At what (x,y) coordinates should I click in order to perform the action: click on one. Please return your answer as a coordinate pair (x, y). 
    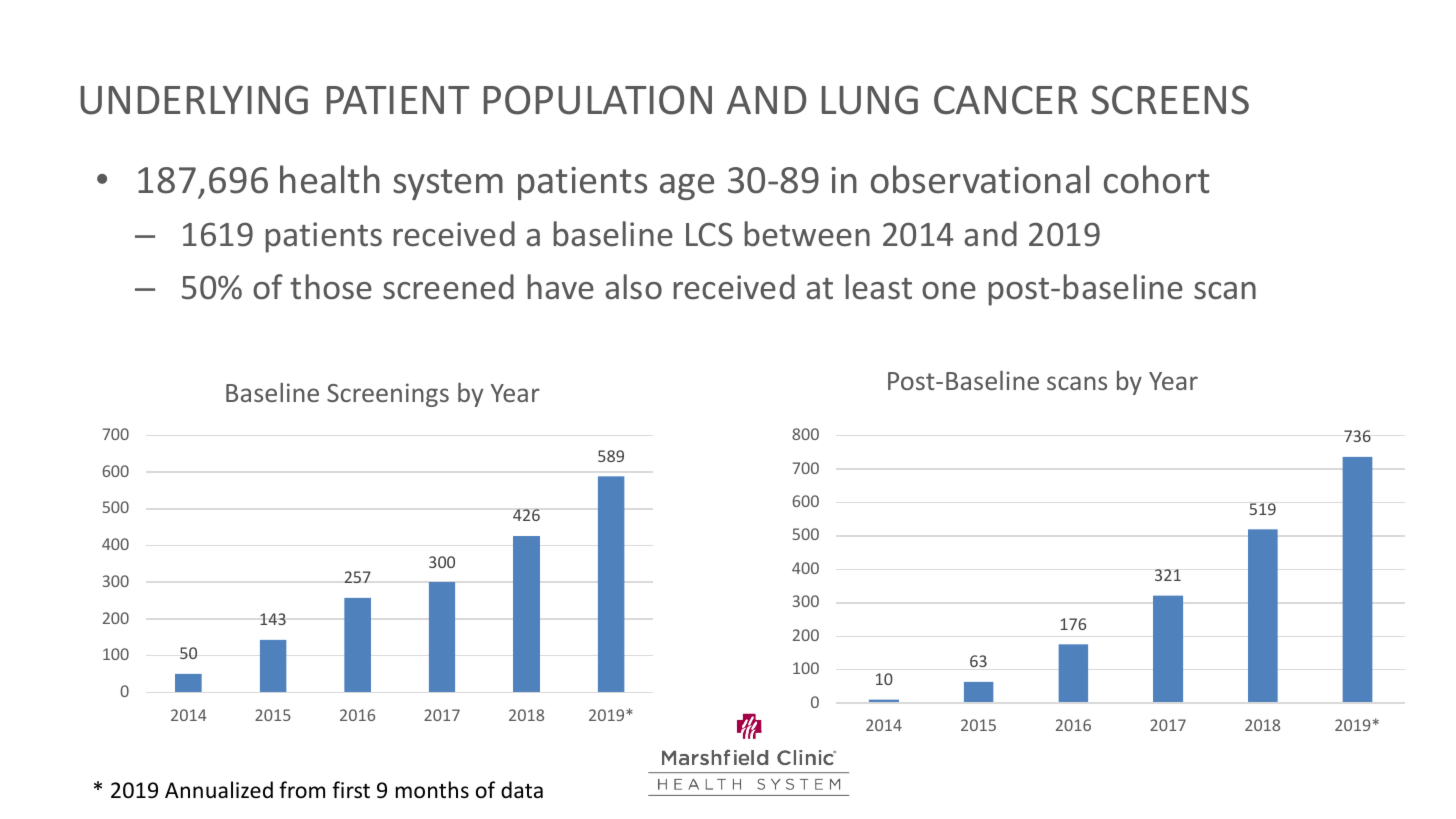
    Looking at the image, I should click on (949, 291).
